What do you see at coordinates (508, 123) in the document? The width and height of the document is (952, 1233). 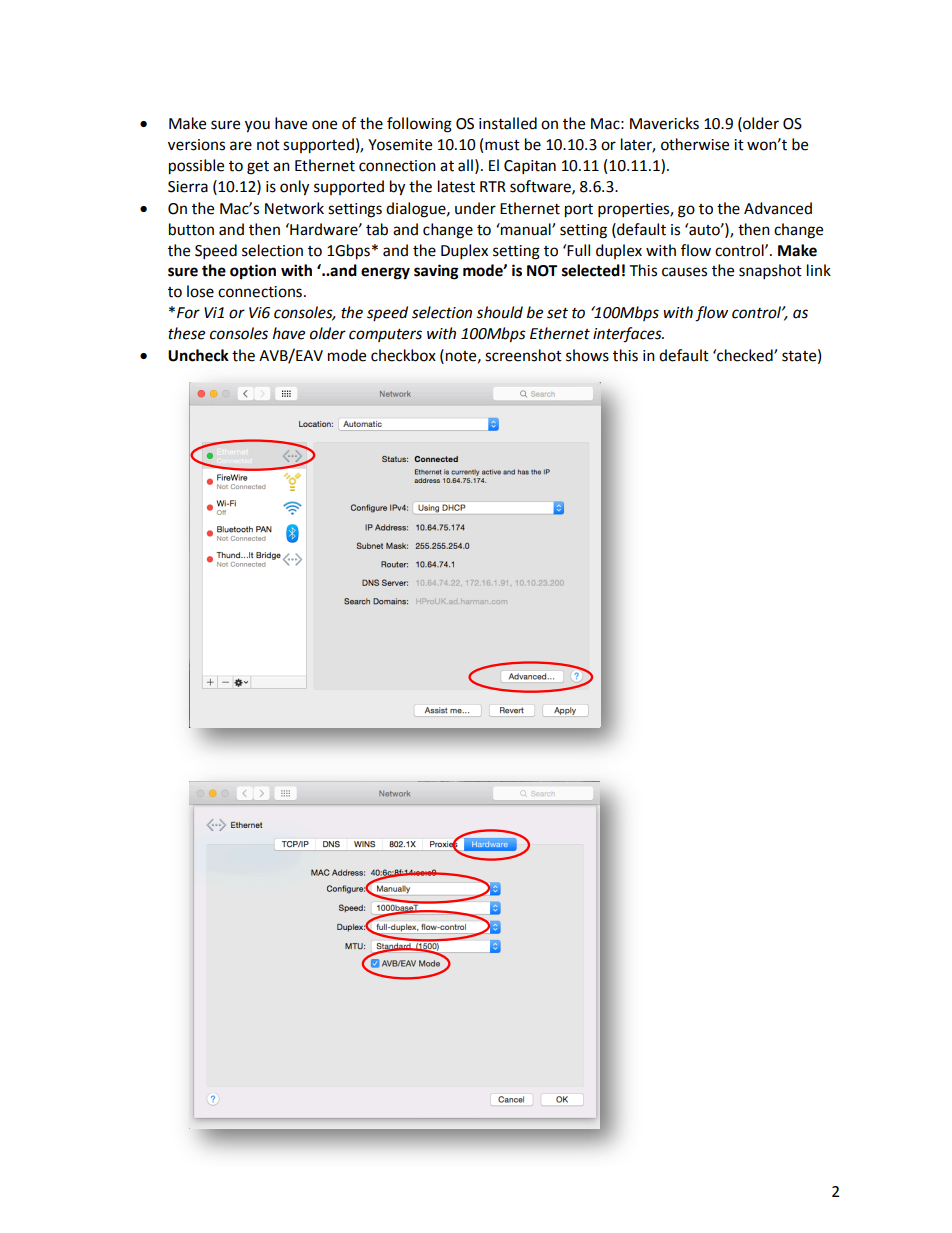 I see `installed` at bounding box center [508, 123].
